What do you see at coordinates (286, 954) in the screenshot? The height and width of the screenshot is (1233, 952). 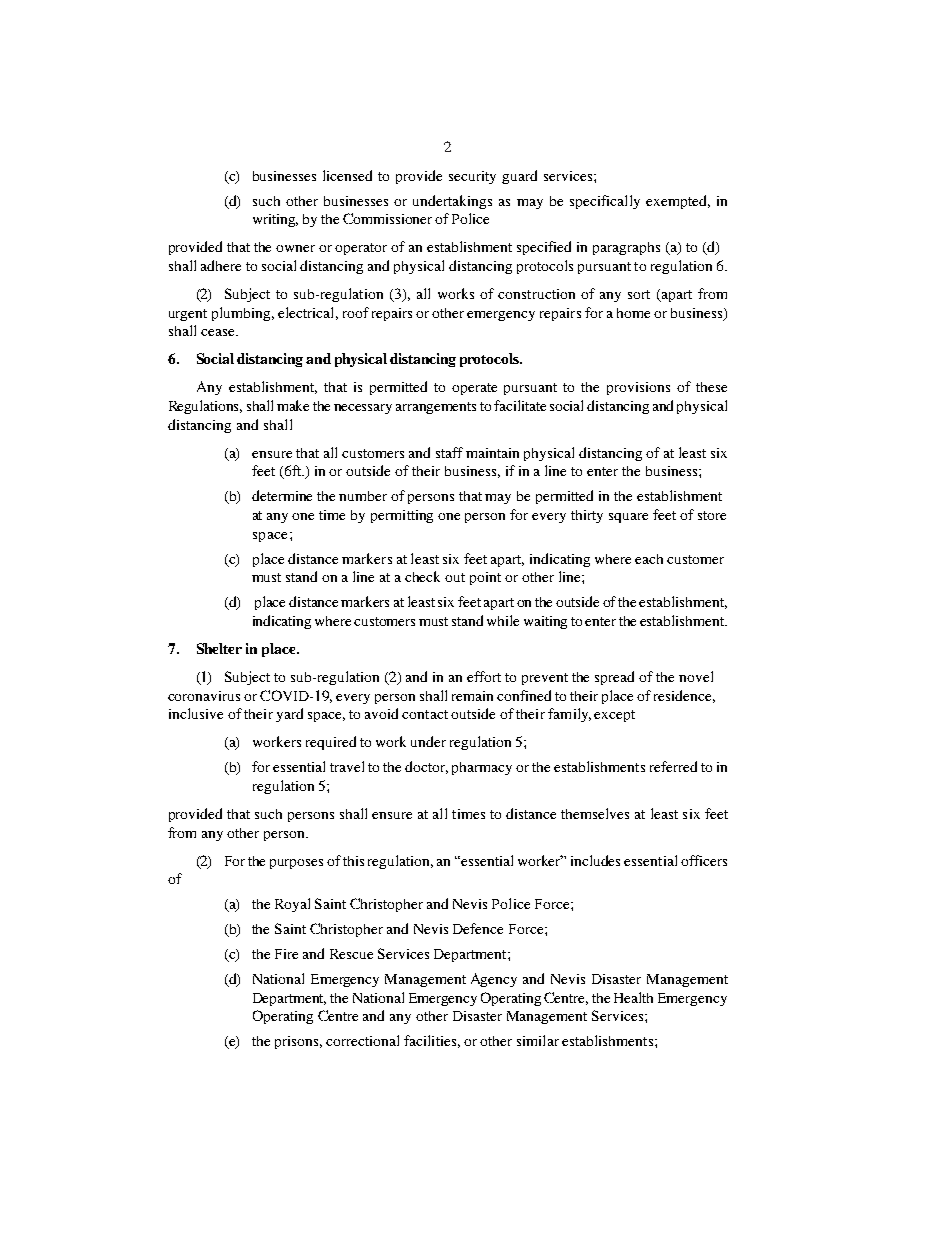 I see `Fire` at bounding box center [286, 954].
